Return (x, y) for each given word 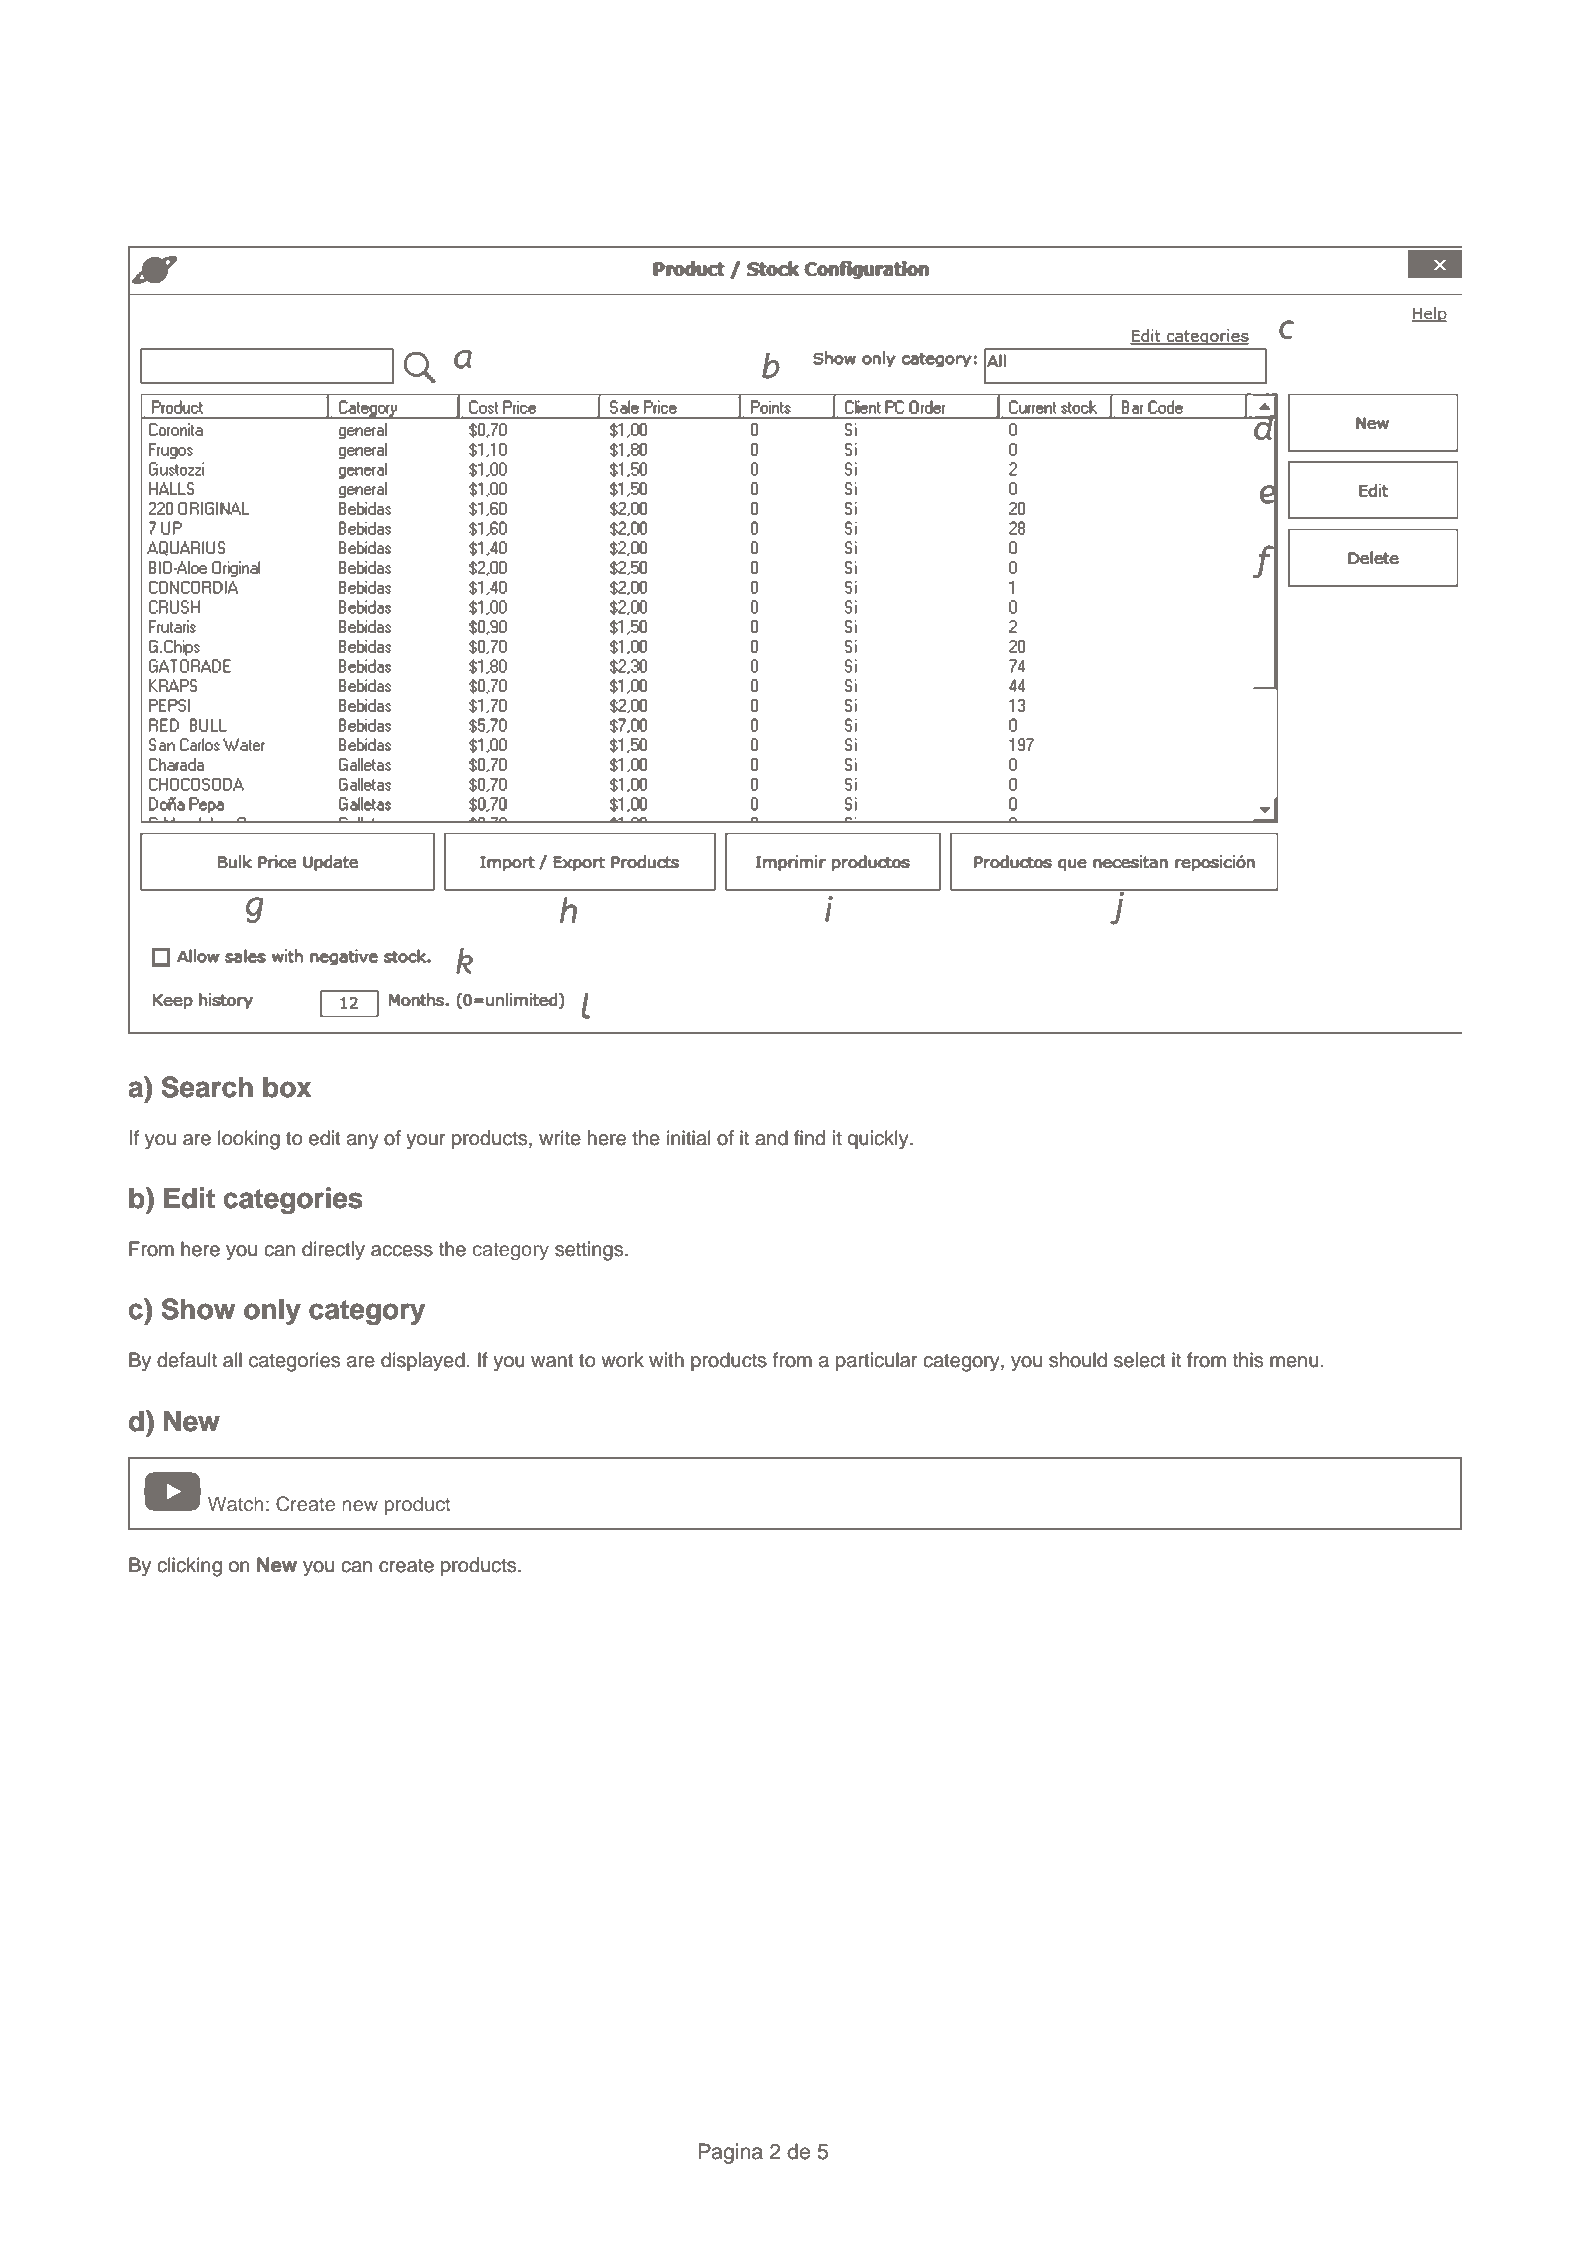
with (666, 1359)
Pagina (730, 2153)
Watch (235, 1503)
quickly (879, 1140)
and (771, 1138)
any (363, 1142)
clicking (189, 1567)
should (1078, 1360)
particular (876, 1361)
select (1140, 1360)
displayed (423, 1362)
